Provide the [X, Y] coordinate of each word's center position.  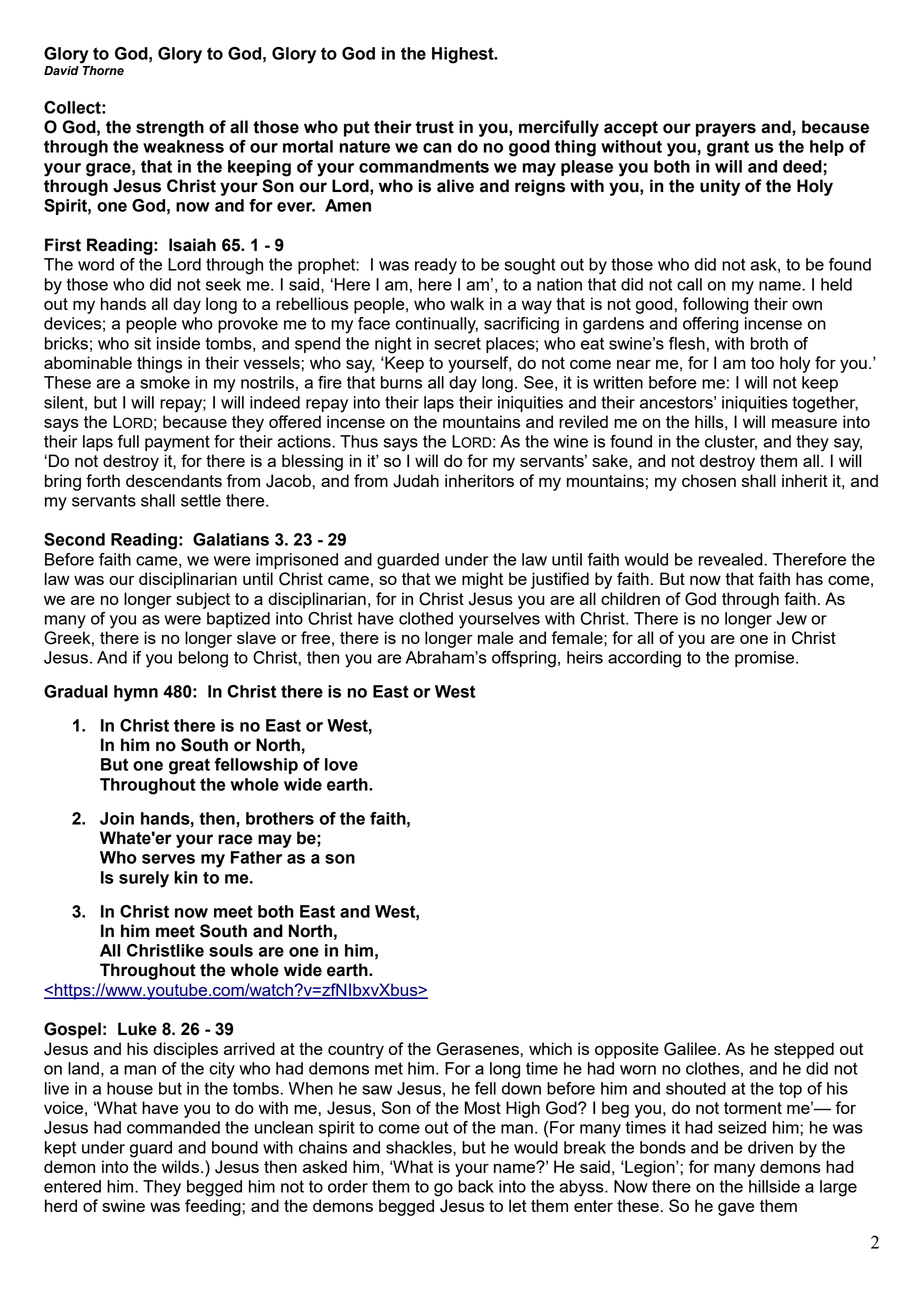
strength [170, 128]
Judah [416, 481]
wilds [180, 1166]
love [341, 764]
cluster [731, 442]
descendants [174, 480]
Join [117, 818]
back [476, 1186]
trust [435, 127]
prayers [726, 130]
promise [766, 659]
